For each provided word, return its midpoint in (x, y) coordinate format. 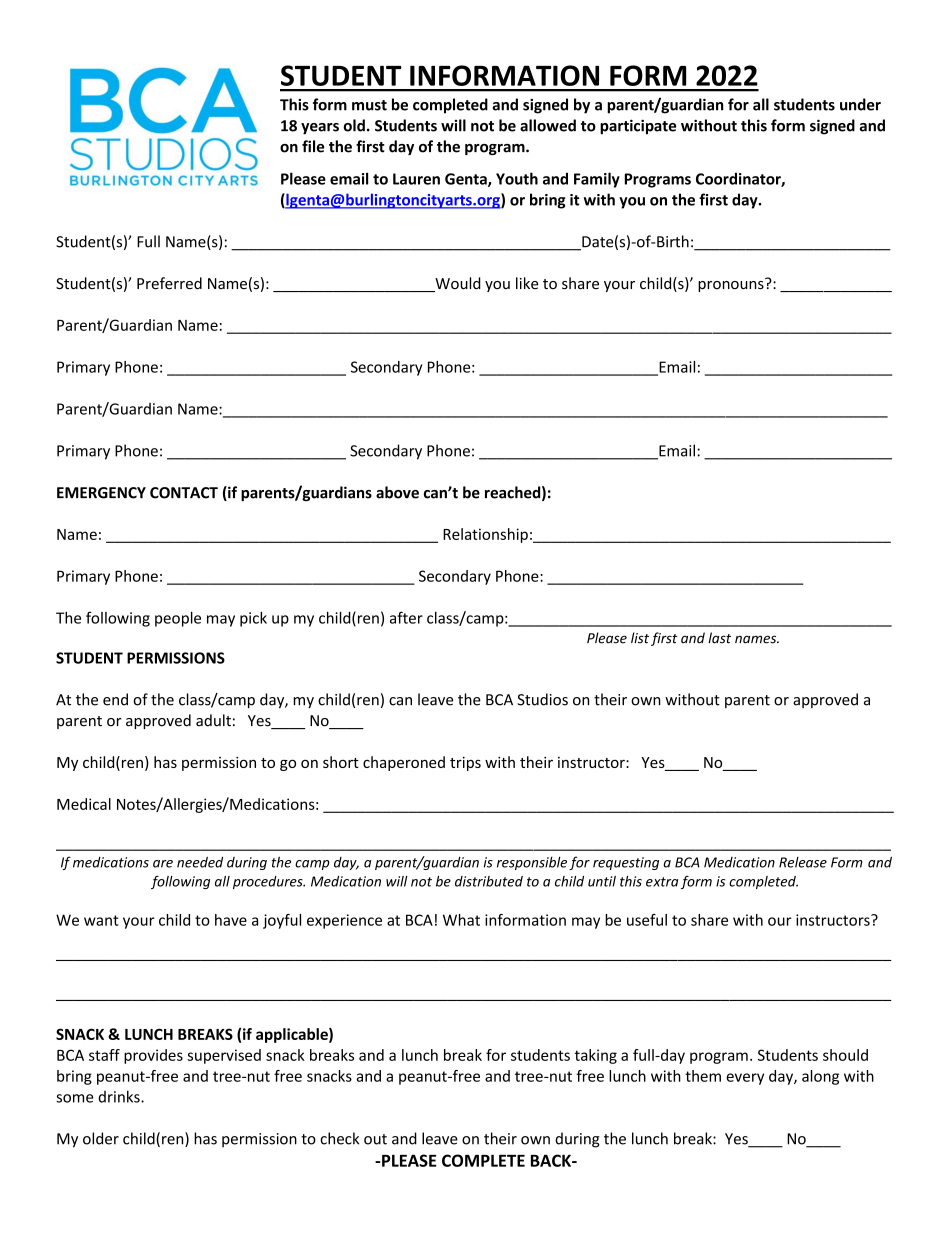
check (339, 1138)
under (860, 104)
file (313, 146)
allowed (548, 125)
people (178, 619)
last (719, 638)
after (406, 617)
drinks (120, 1096)
